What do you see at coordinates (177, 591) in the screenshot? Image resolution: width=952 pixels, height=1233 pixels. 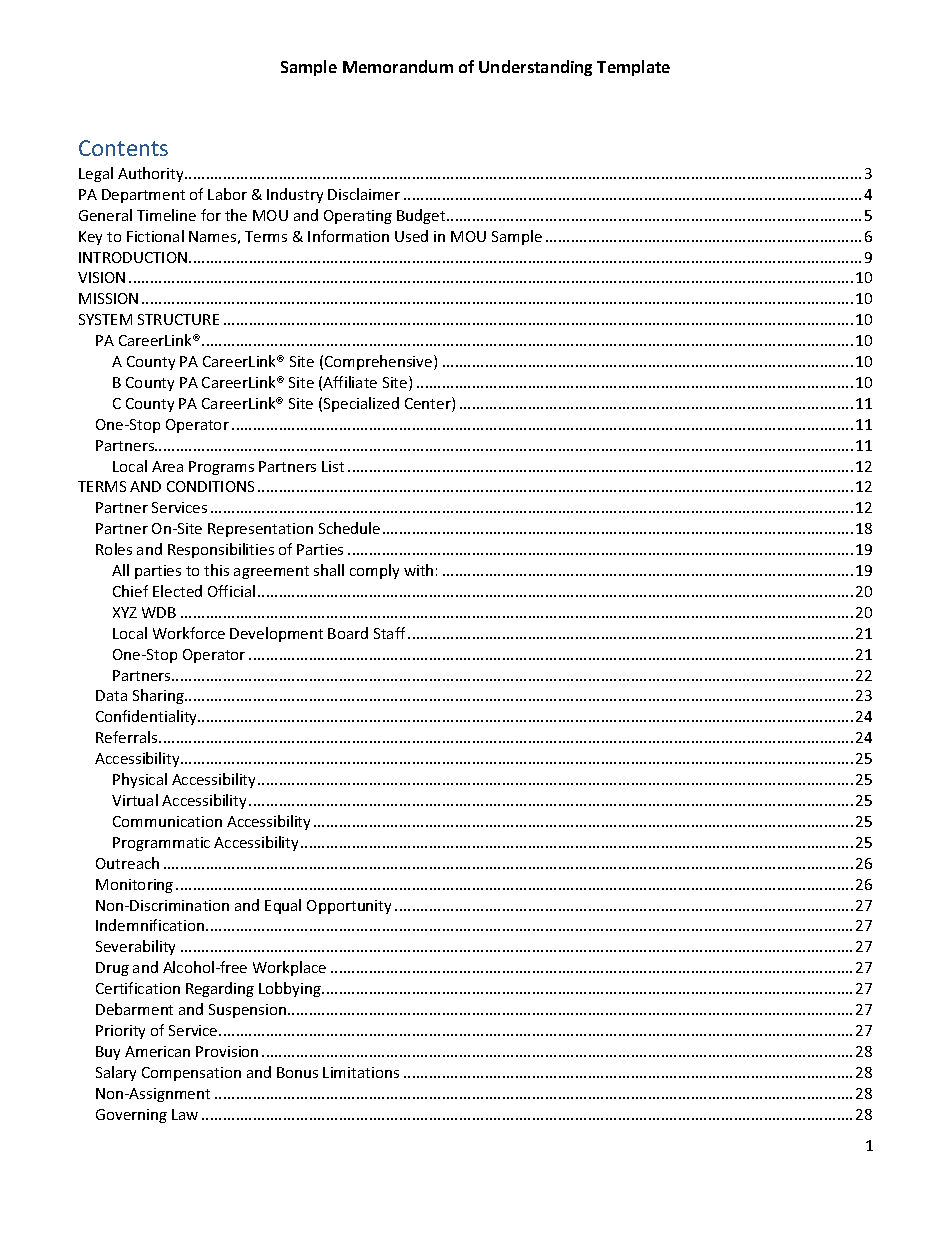 I see `Elected` at bounding box center [177, 591].
